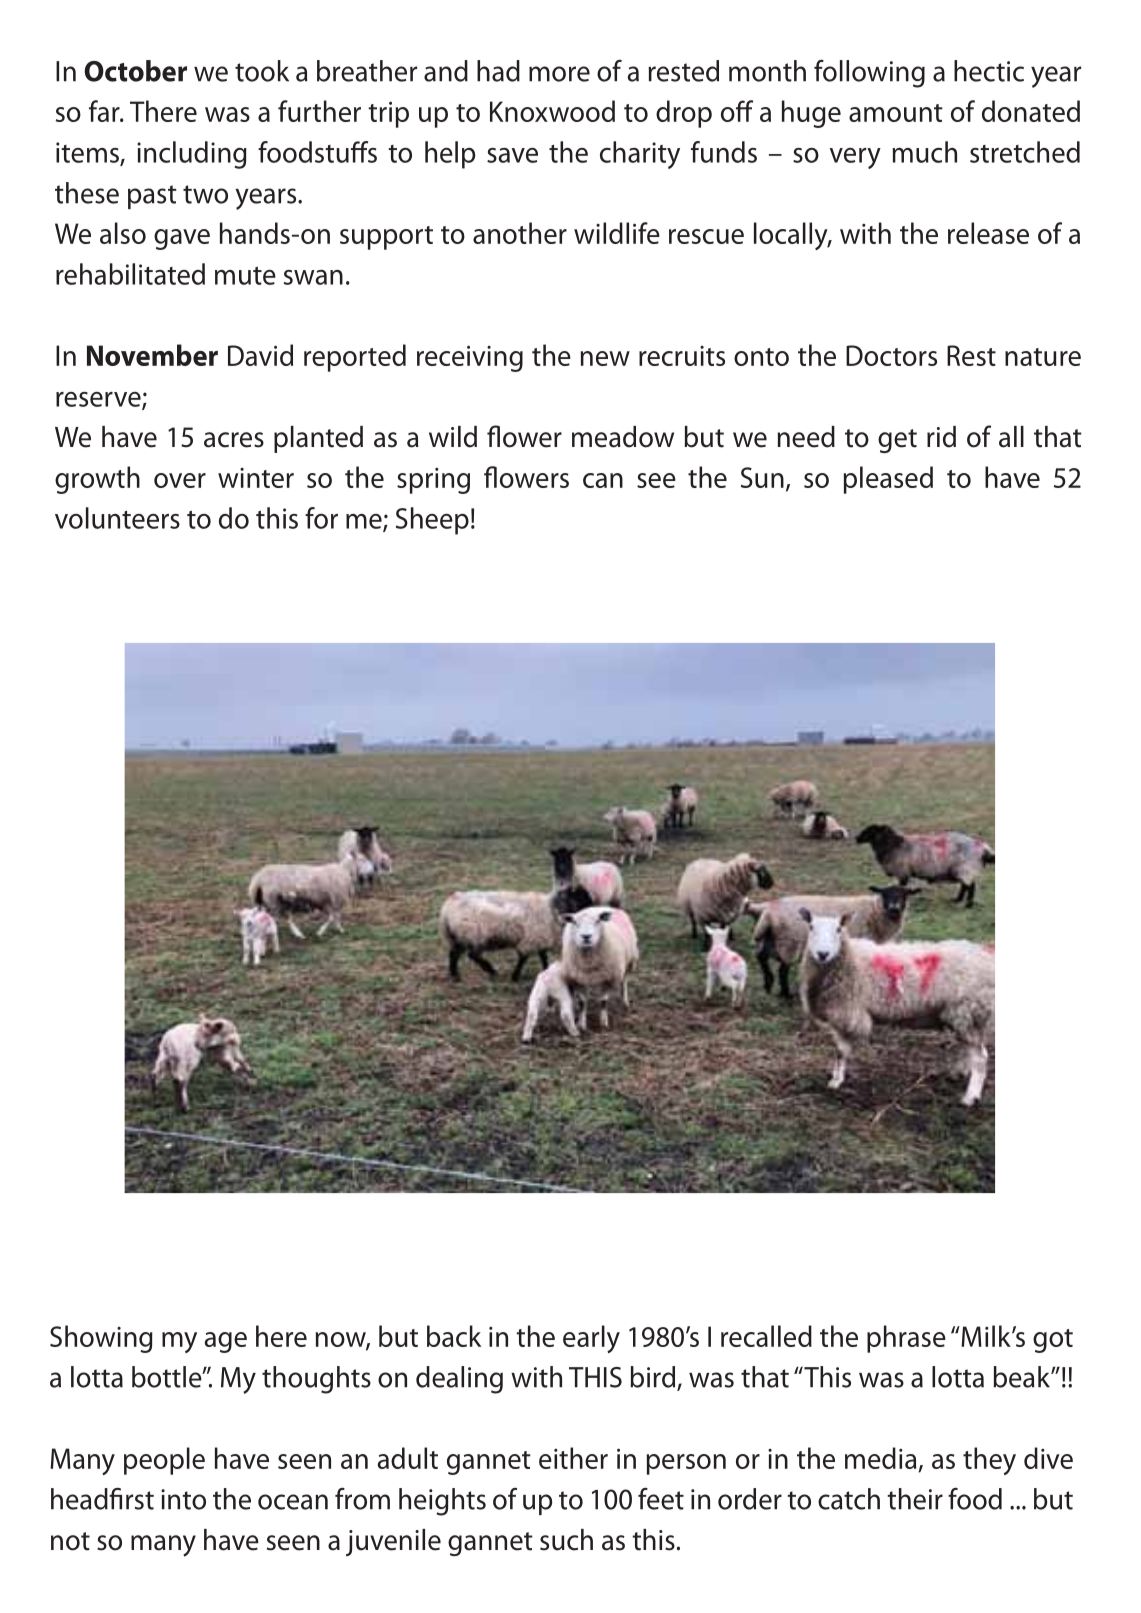 The width and height of the screenshot is (1141, 1613). I want to click on either, so click(573, 1458).
